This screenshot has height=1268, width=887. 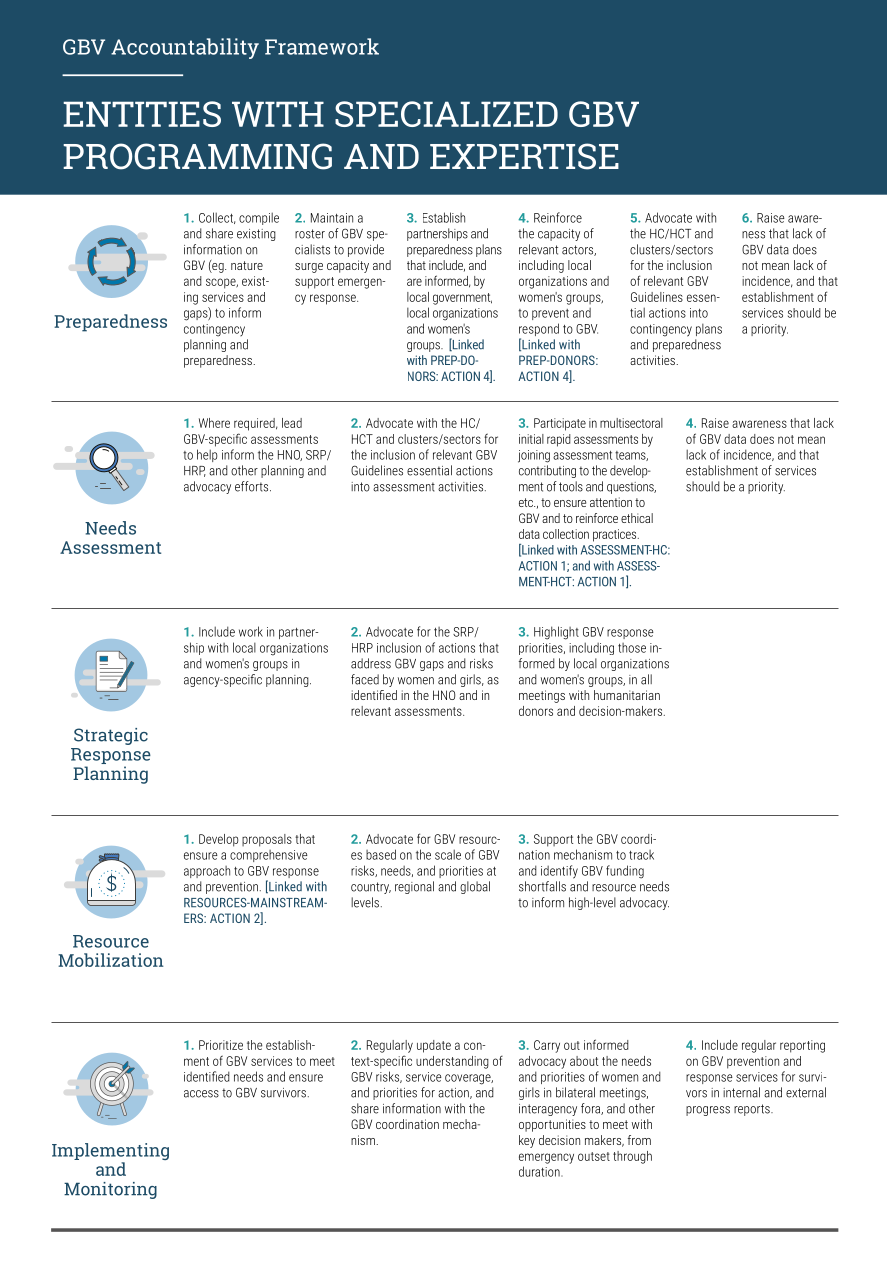 I want to click on those, so click(x=632, y=648).
